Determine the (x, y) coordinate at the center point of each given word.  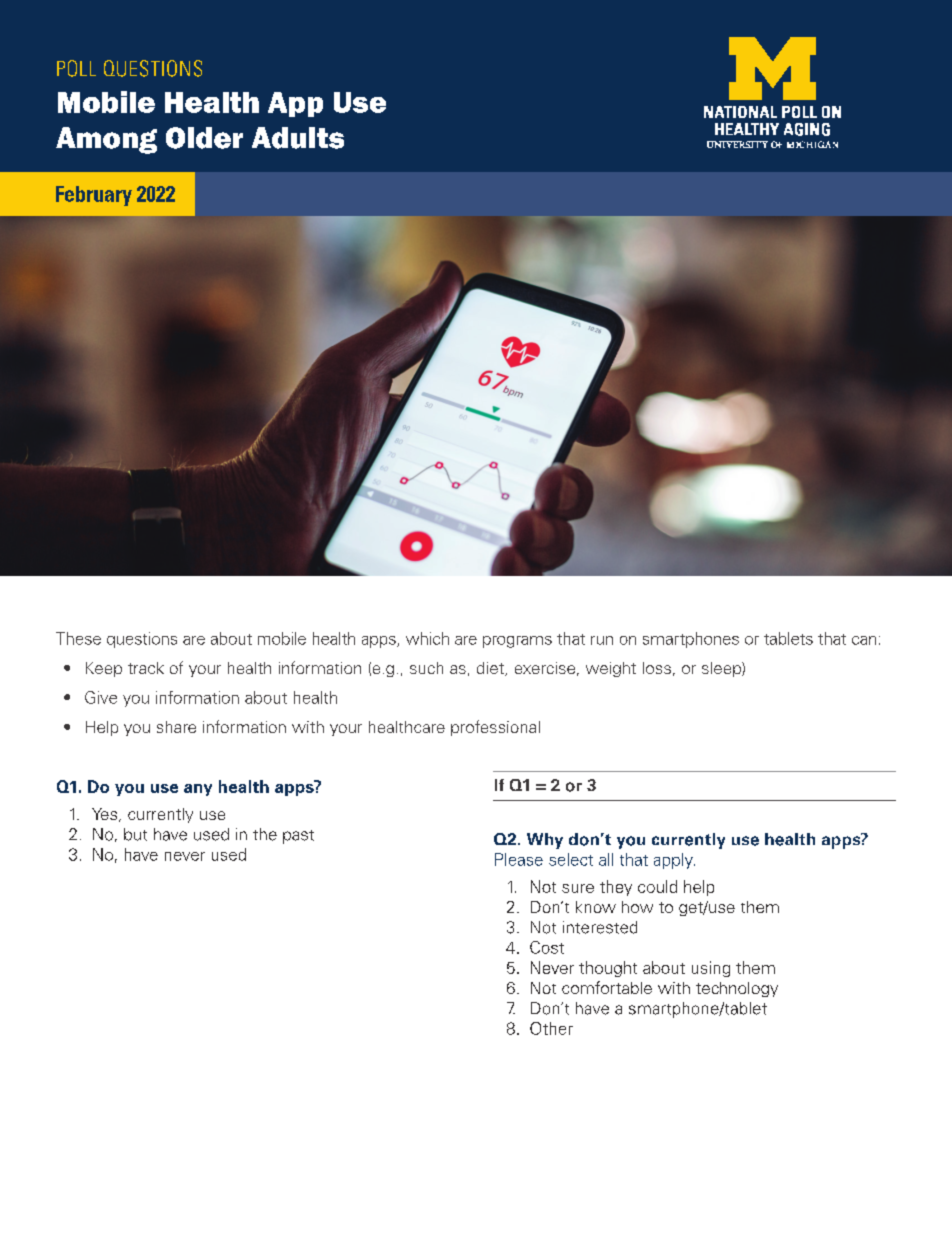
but (135, 834)
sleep (722, 669)
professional (495, 728)
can (864, 640)
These (78, 638)
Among (106, 140)
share (176, 727)
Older (204, 138)
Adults (298, 138)
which (427, 638)
